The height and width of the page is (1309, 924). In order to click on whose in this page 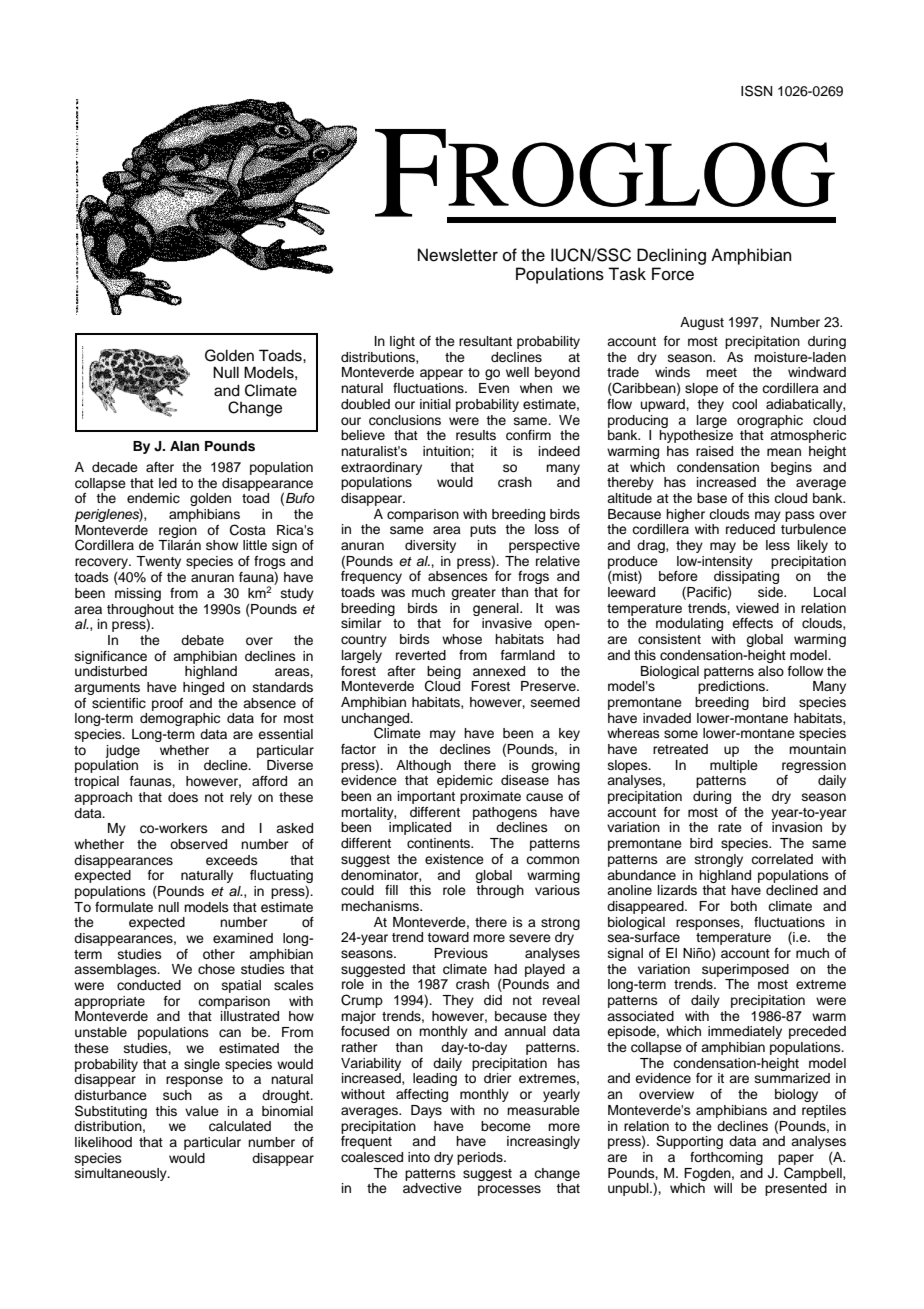, I will do `click(462, 639)`.
